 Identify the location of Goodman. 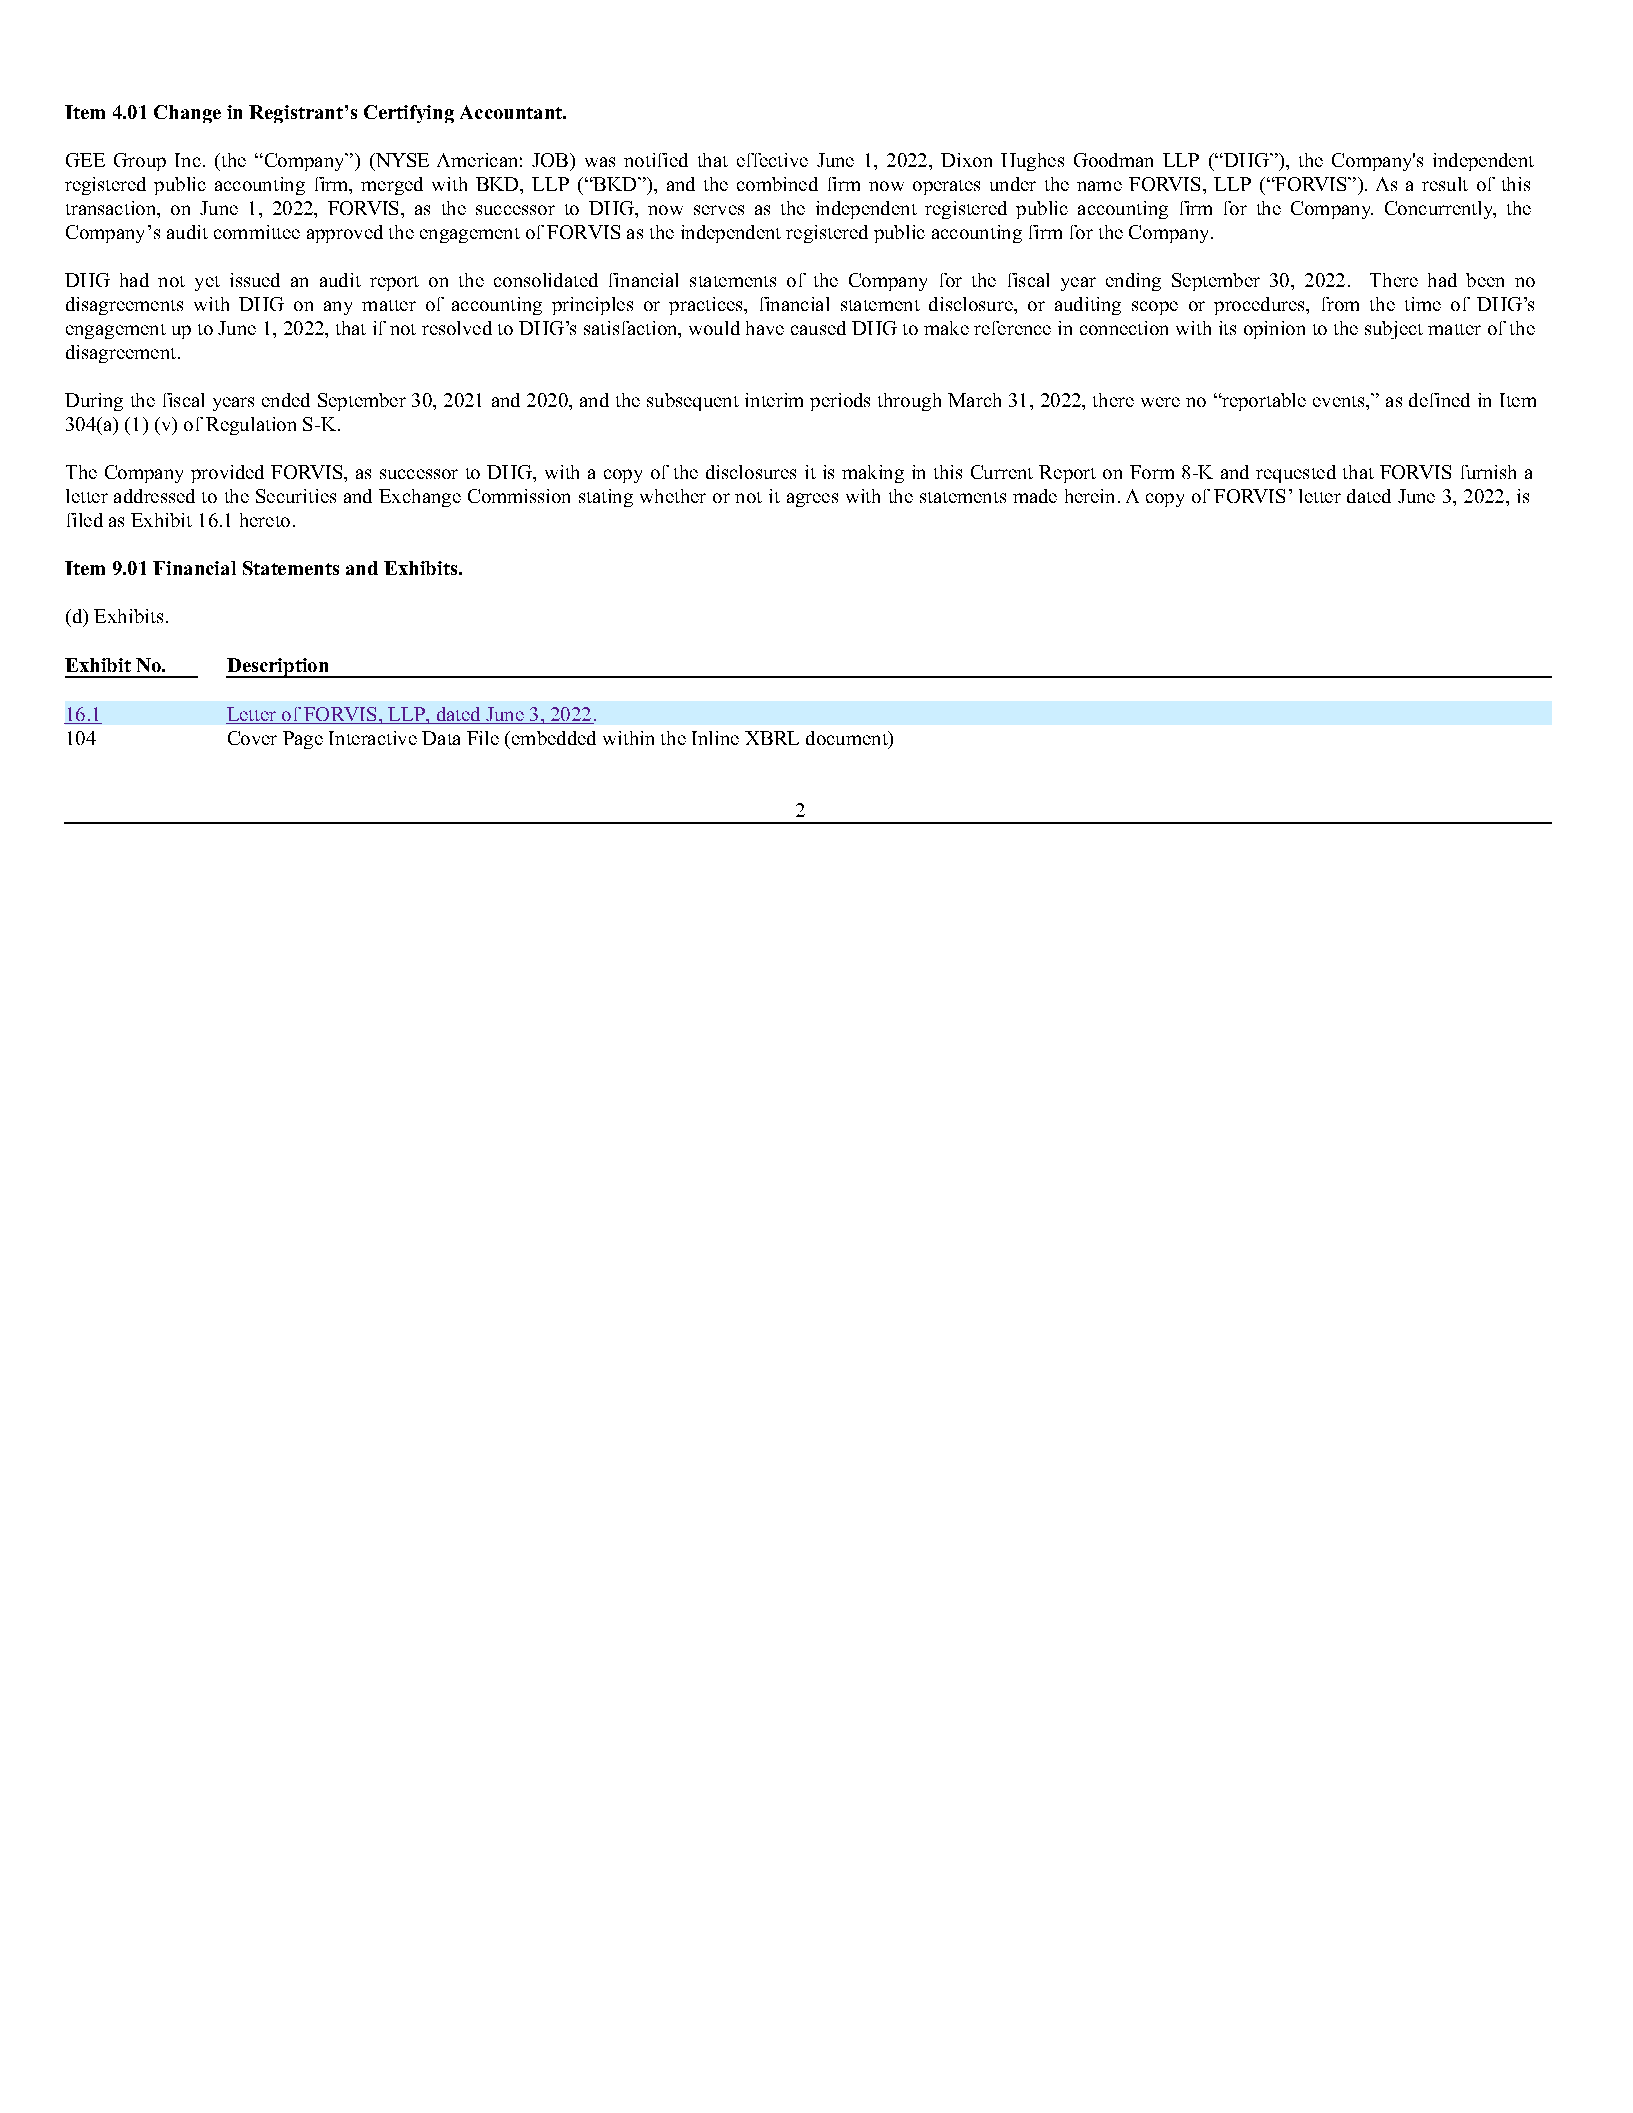
(1113, 160).
